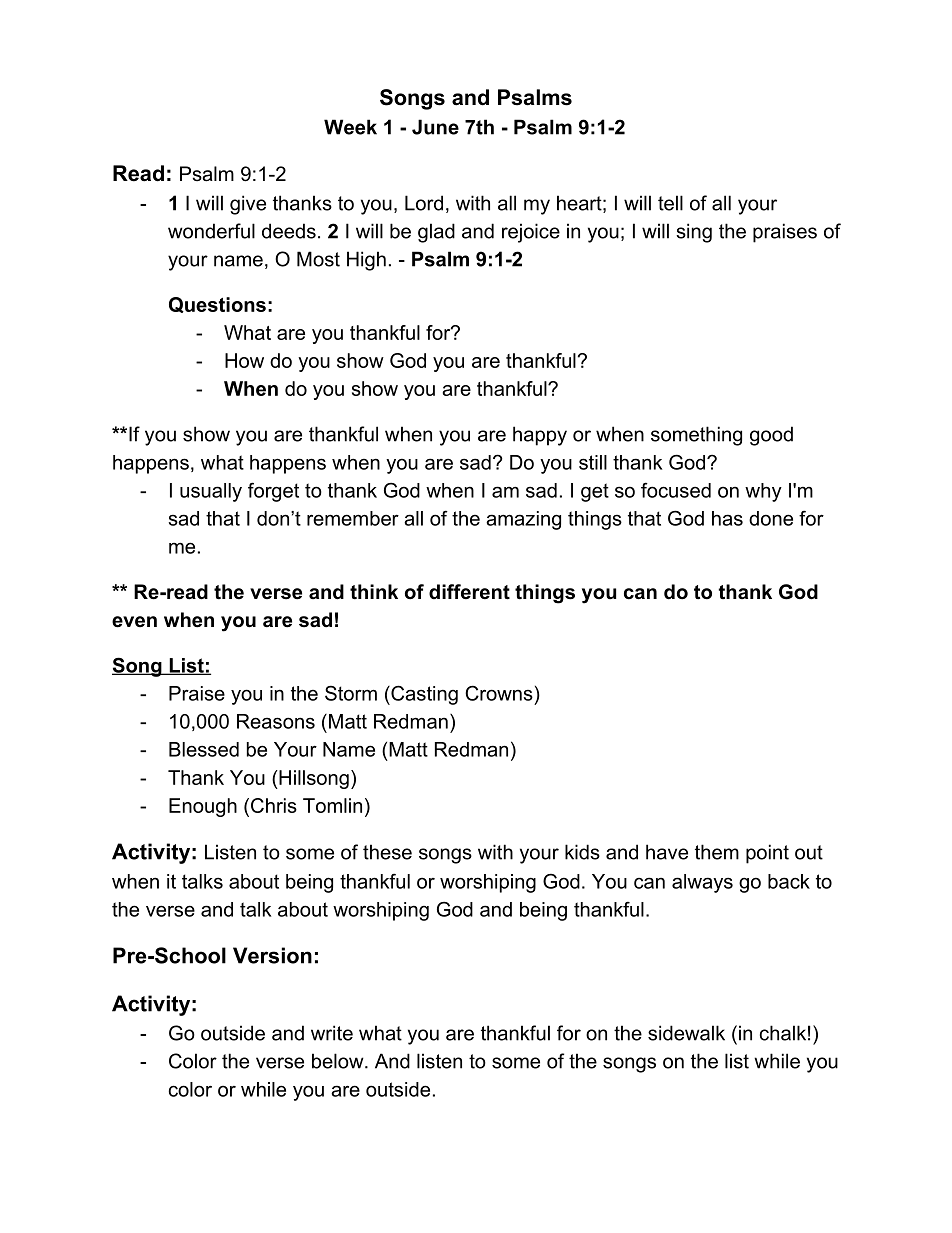 The height and width of the image is (1233, 952). Describe the element at coordinates (435, 127) in the image. I see `June` at that location.
